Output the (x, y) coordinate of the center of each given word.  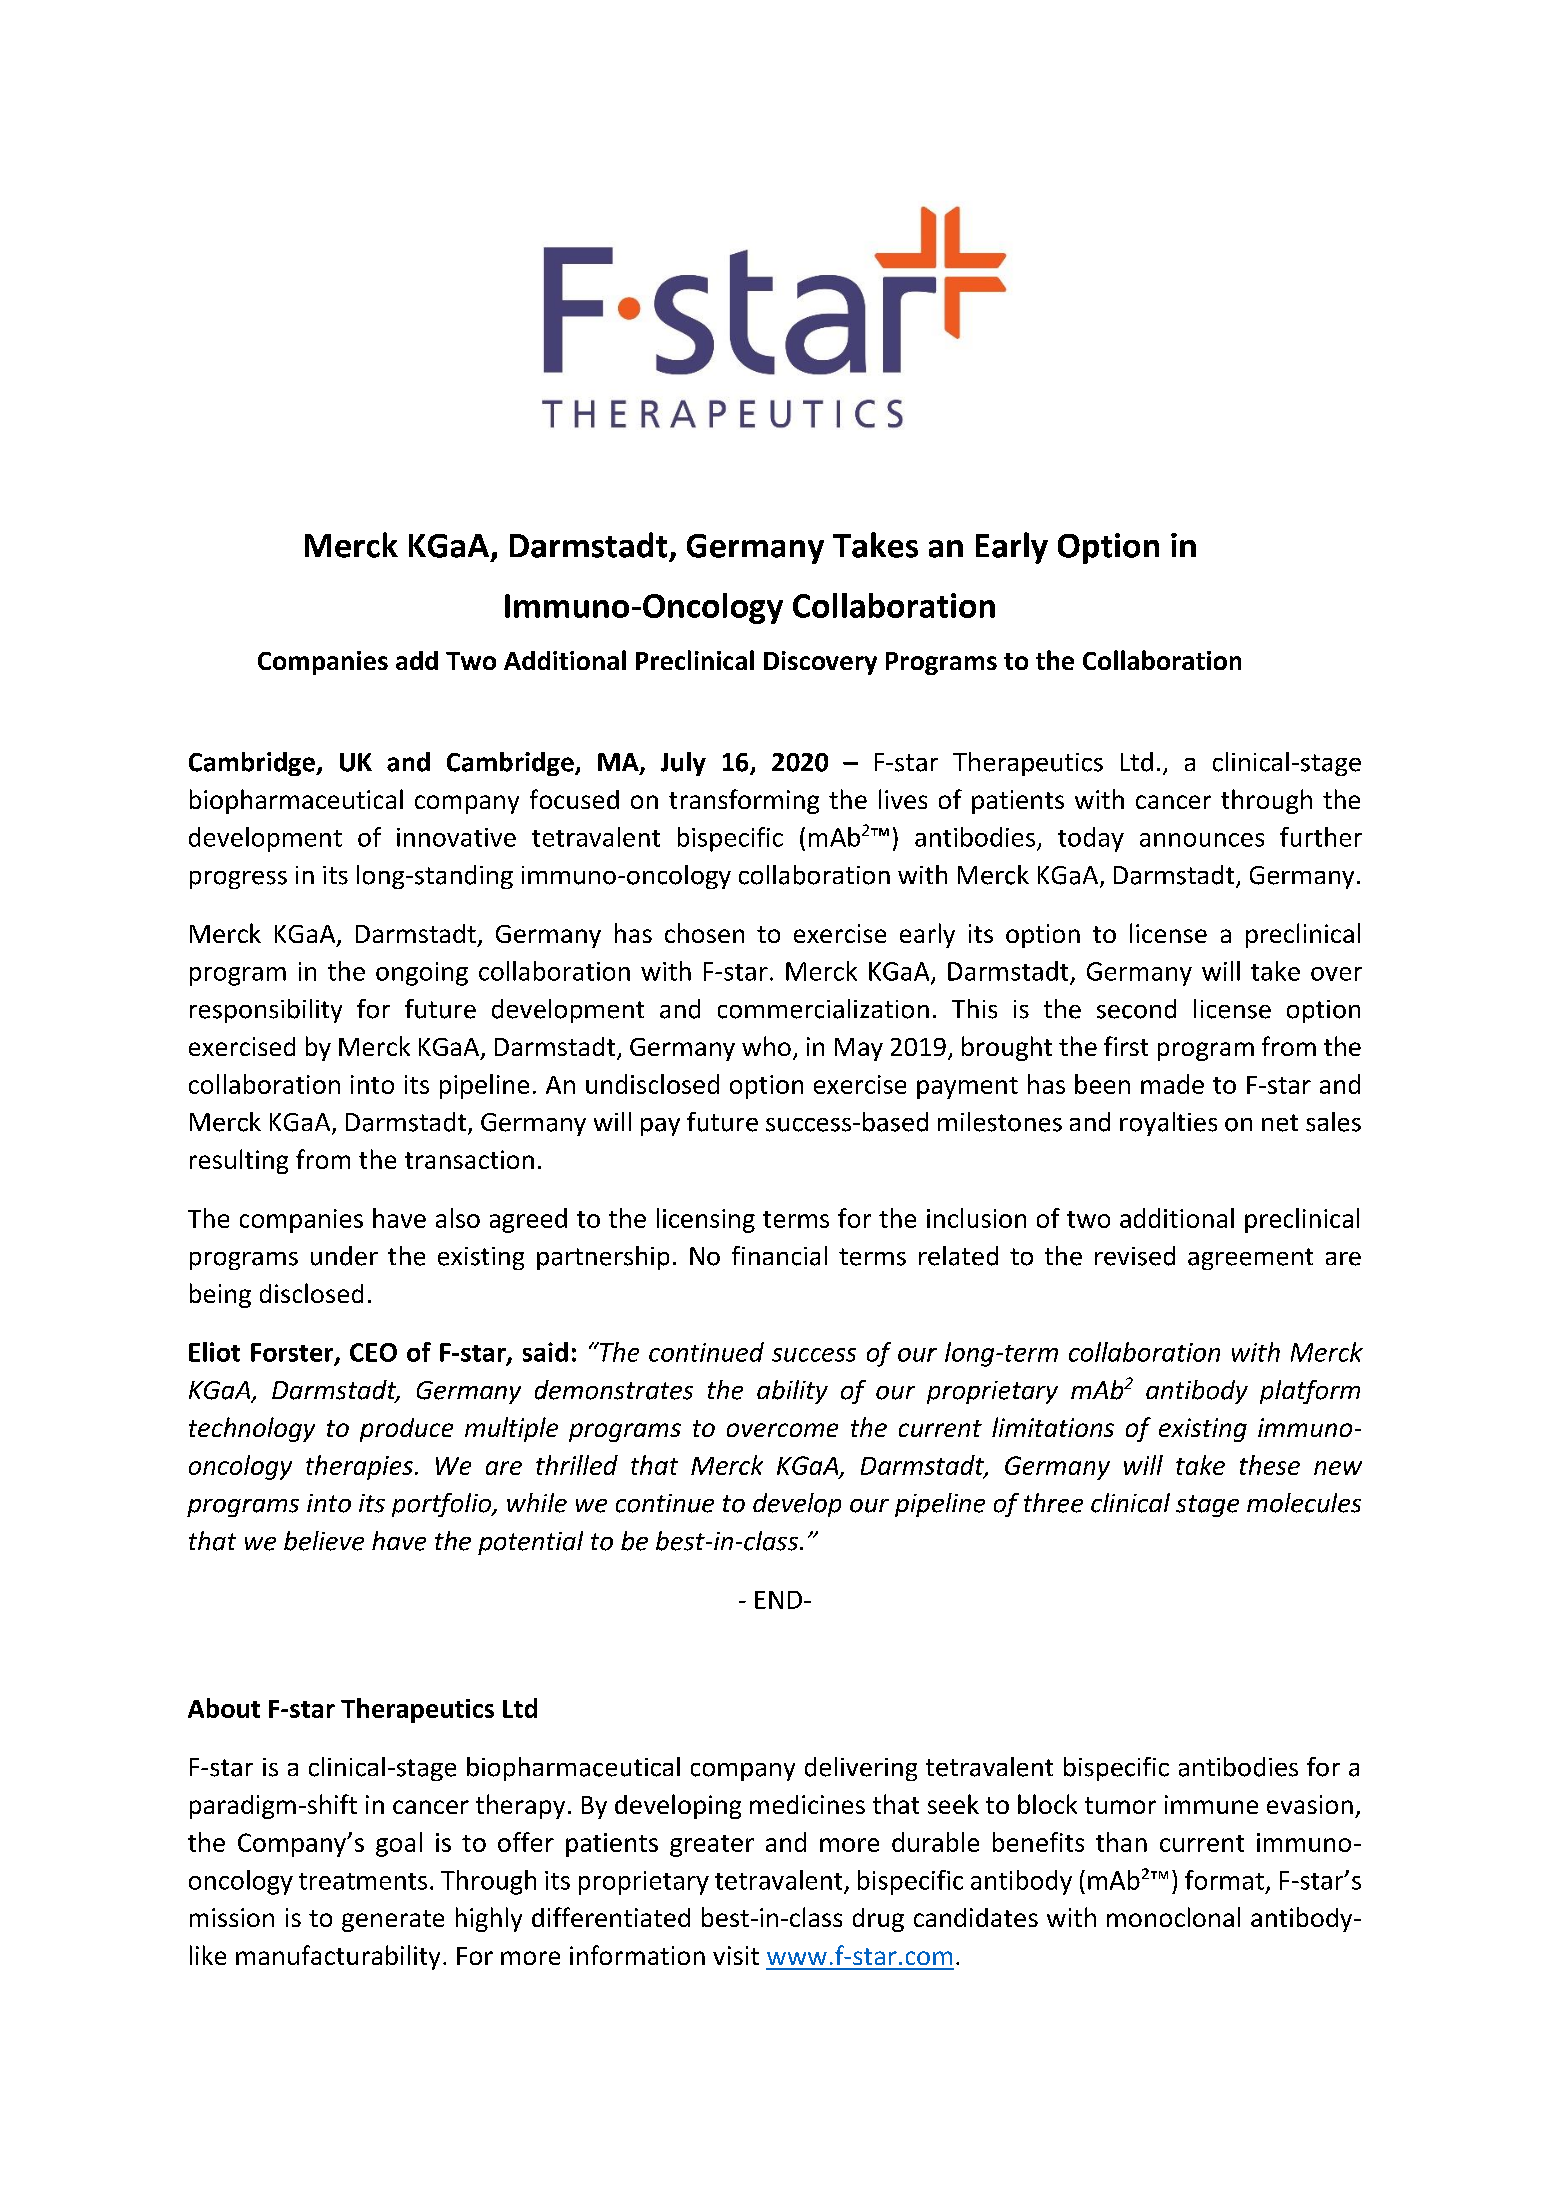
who (766, 1046)
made (1172, 1084)
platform (1310, 1392)
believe (324, 1541)
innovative (456, 837)
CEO (373, 1352)
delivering (861, 1769)
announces (1202, 840)
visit (736, 1955)
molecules (1304, 1503)
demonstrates (614, 1390)
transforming (744, 801)
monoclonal (1173, 1917)
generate (393, 1921)
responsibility (266, 1011)
